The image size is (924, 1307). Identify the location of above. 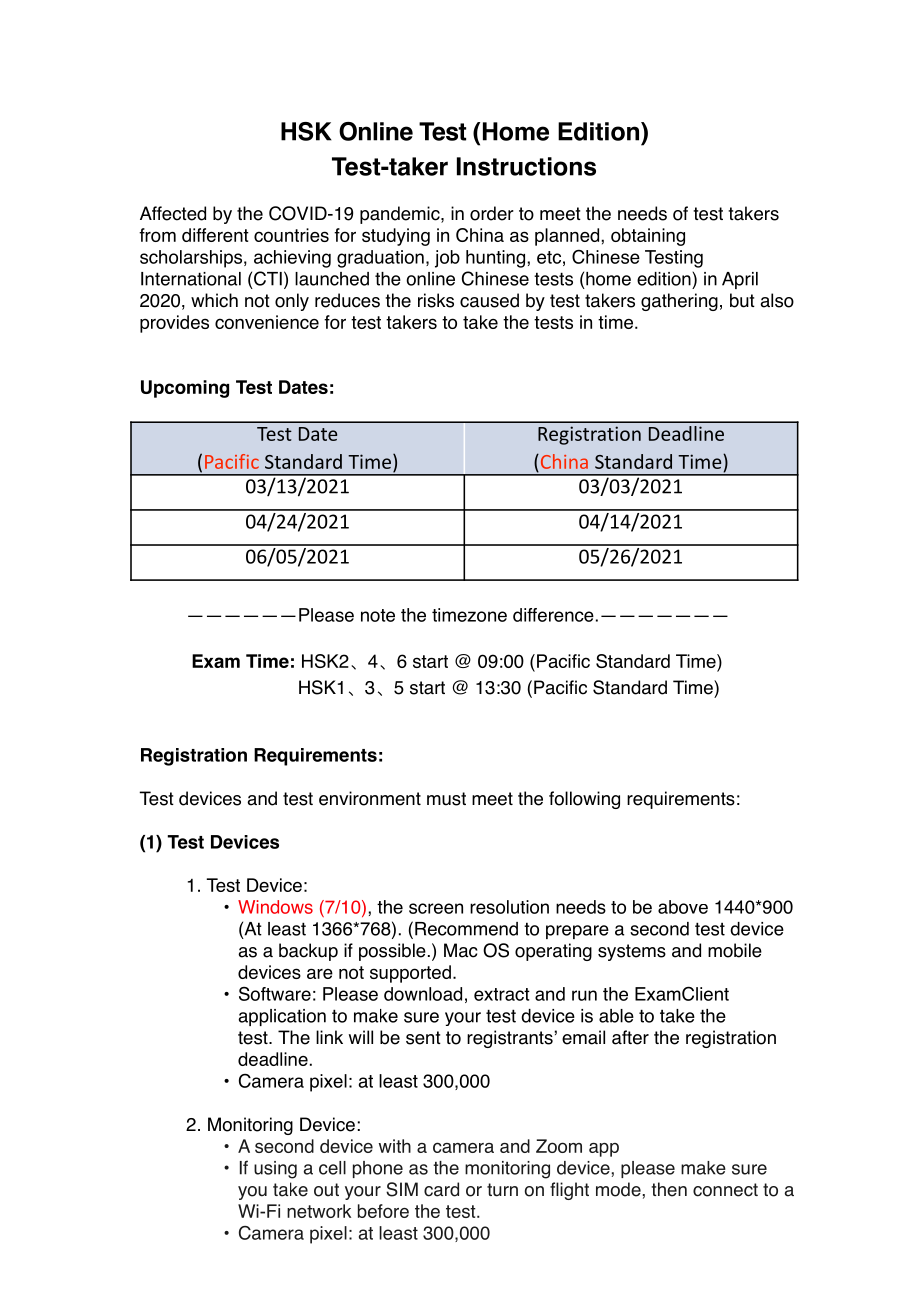
(683, 907).
